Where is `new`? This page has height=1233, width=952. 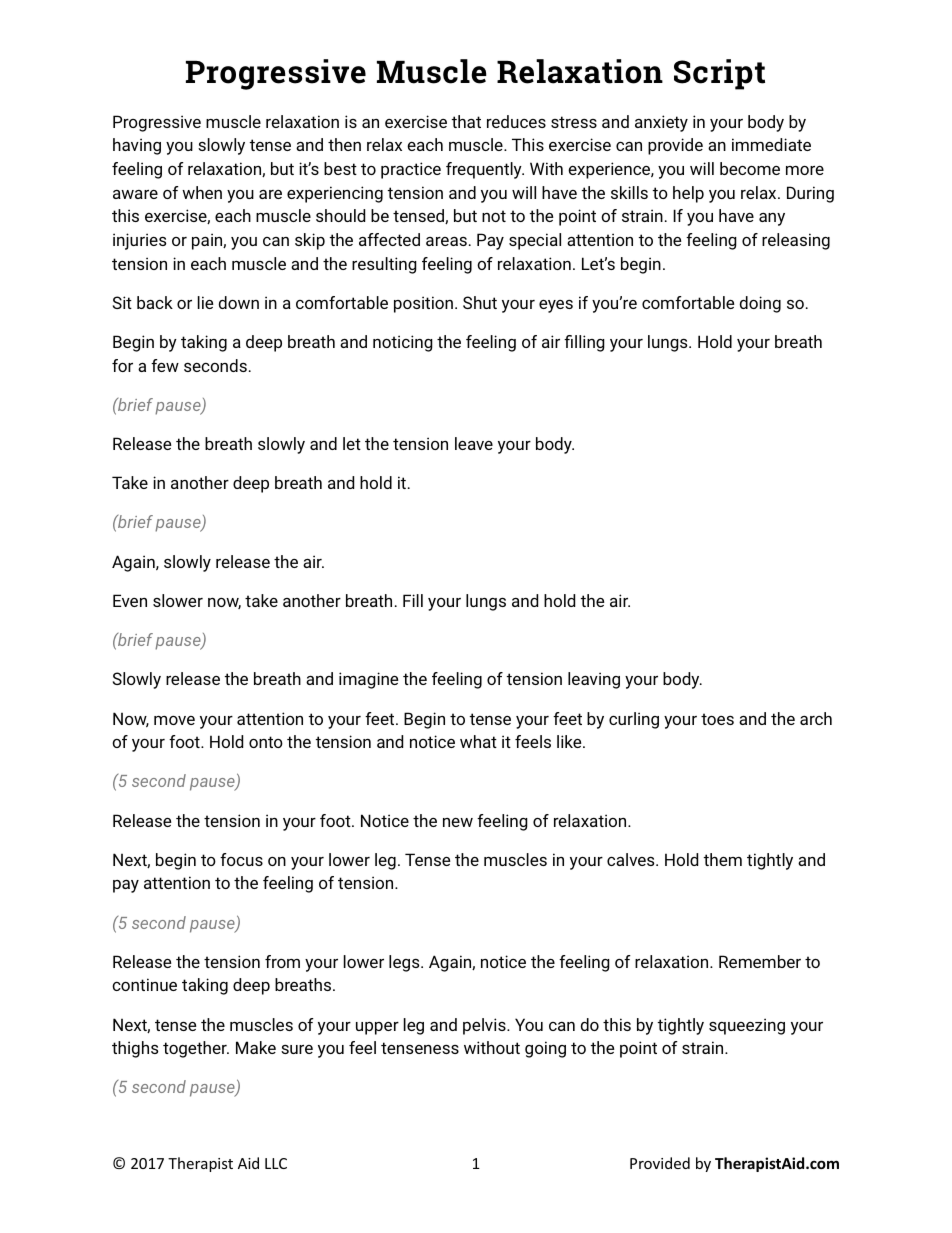
new is located at coordinates (458, 822).
